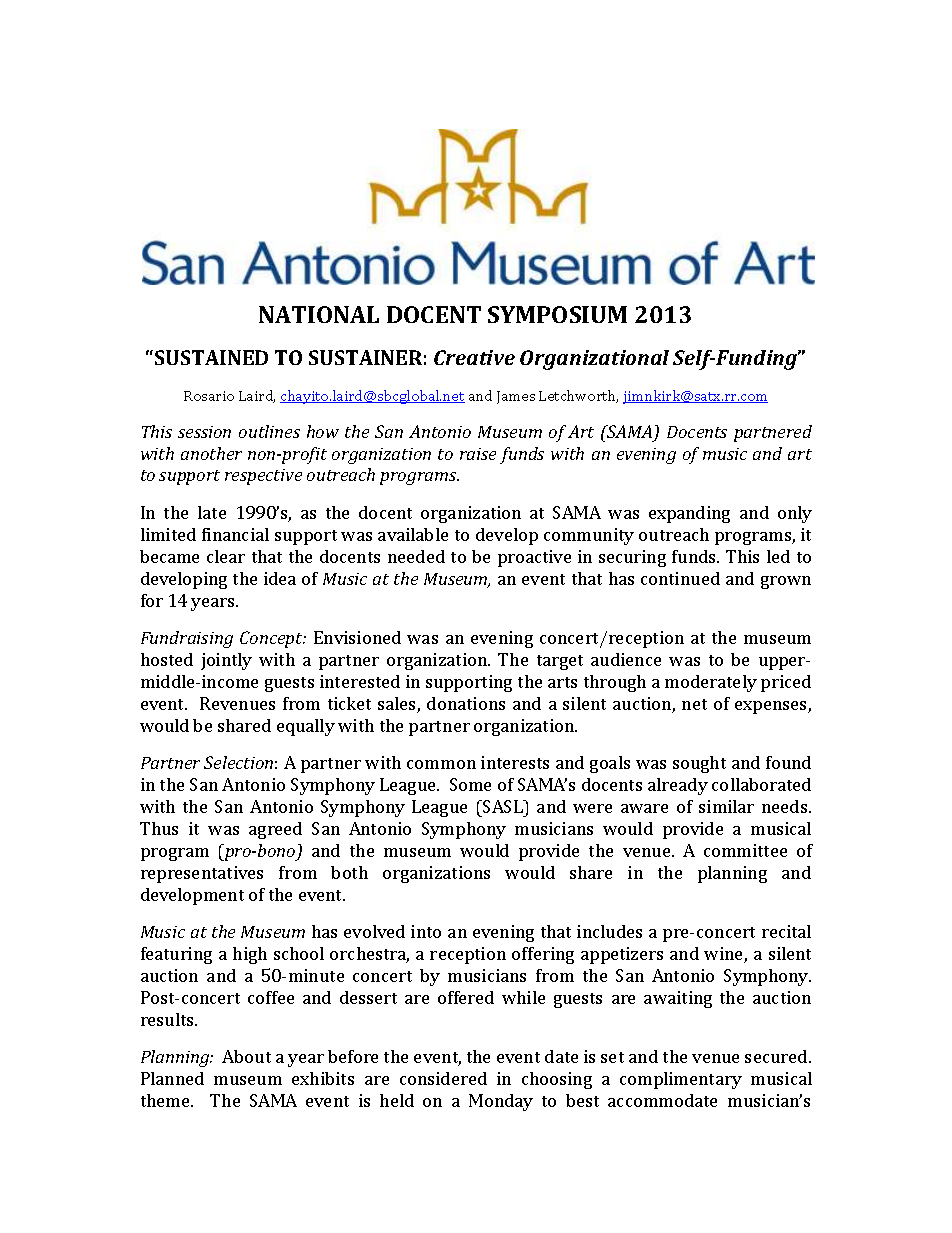  I want to click on donations, so click(466, 703).
